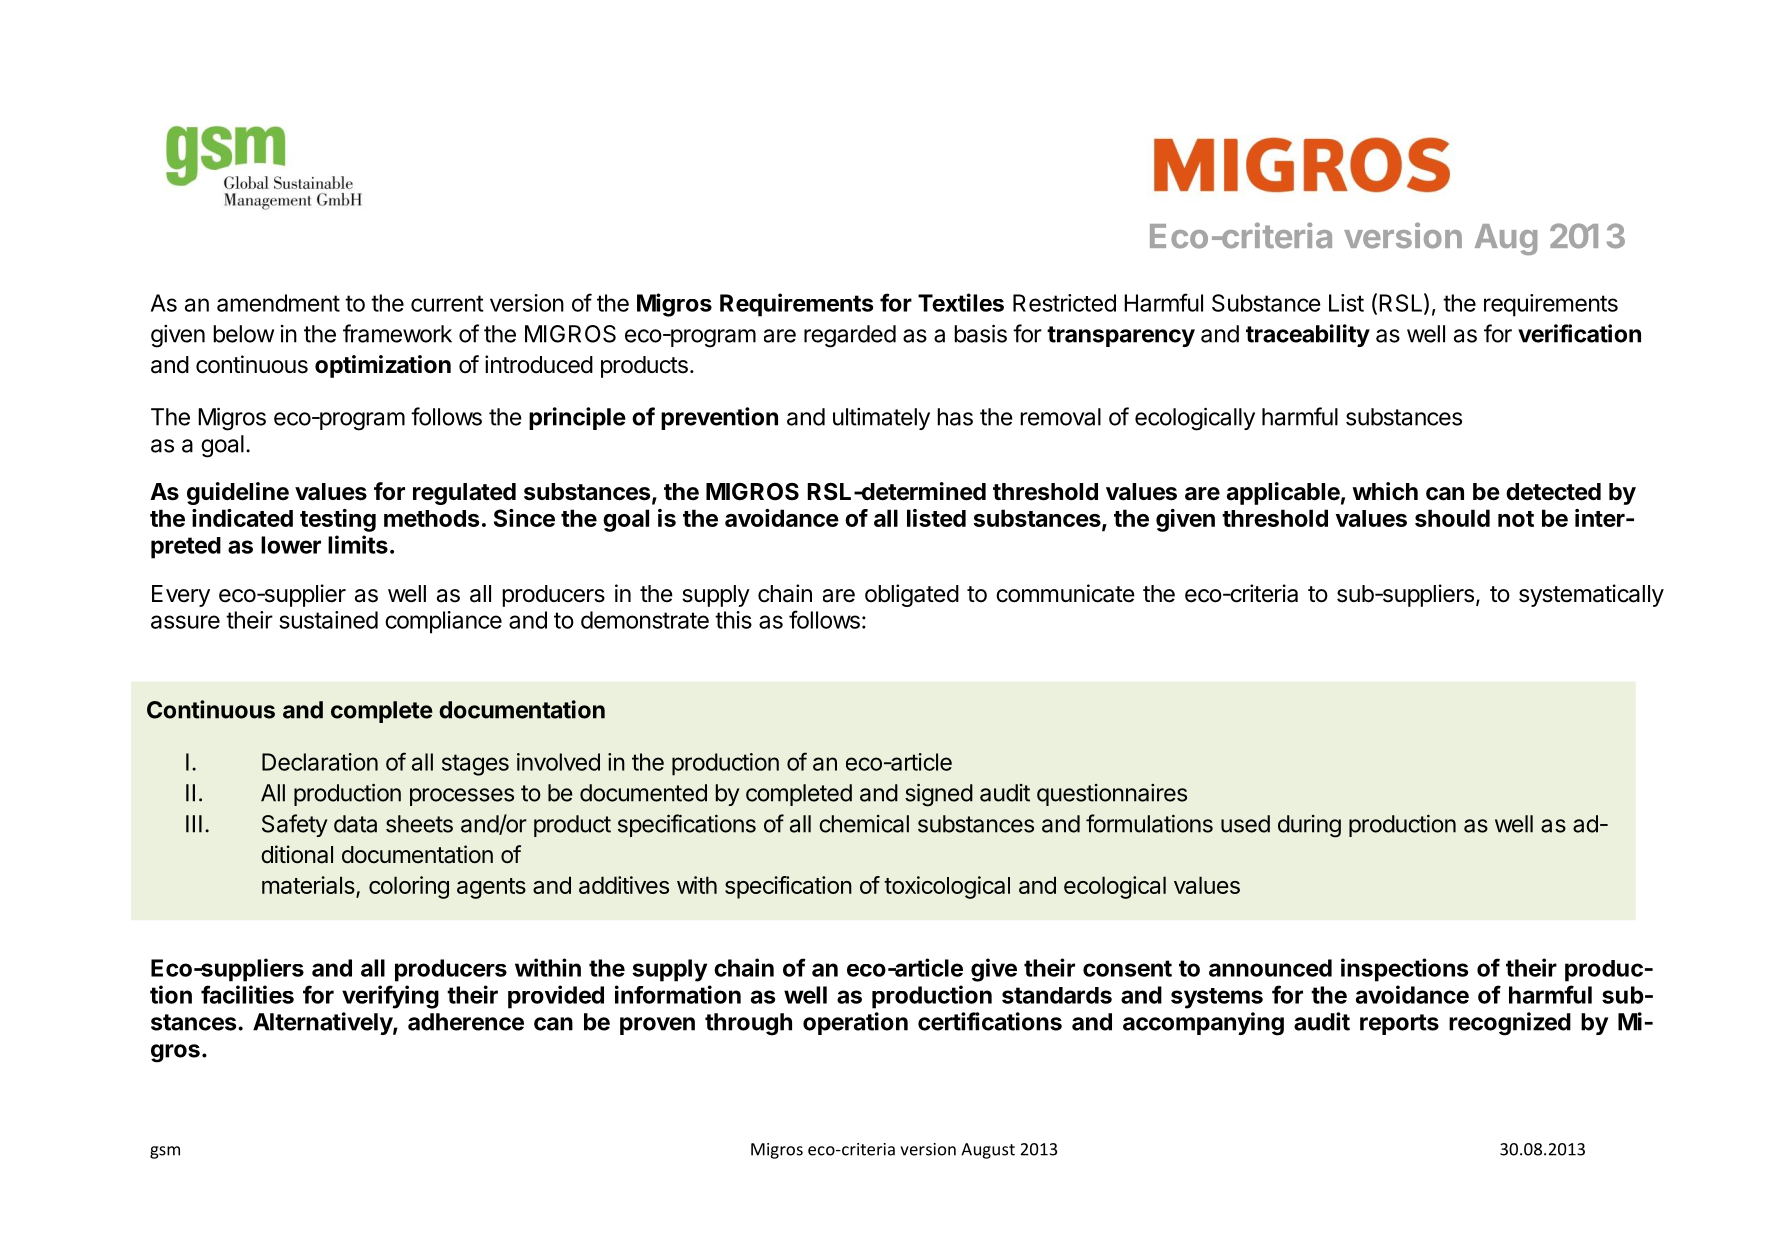 This document has height=1260, width=1783. I want to click on gsm, so click(165, 1152).
